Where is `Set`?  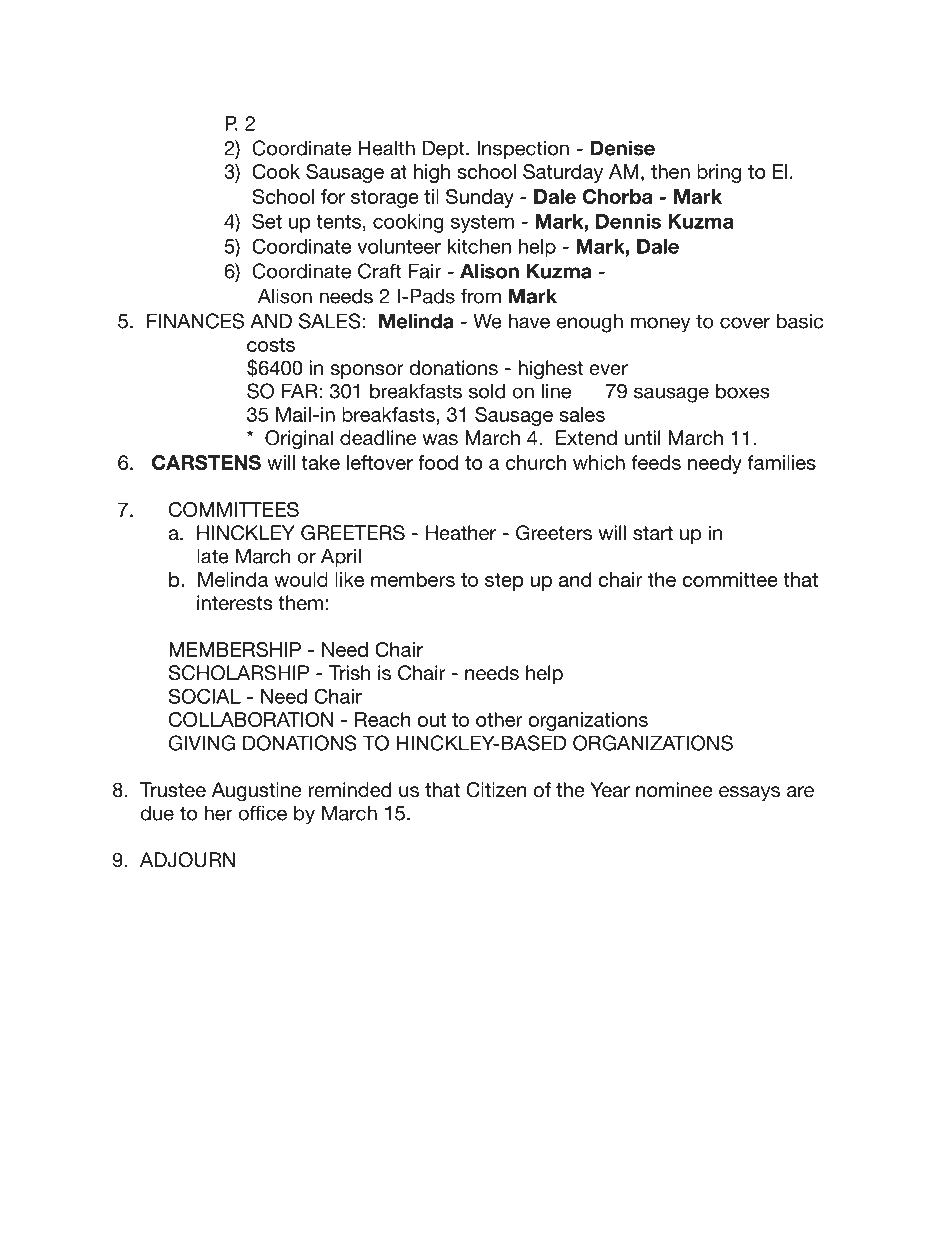
Set is located at coordinates (267, 221).
